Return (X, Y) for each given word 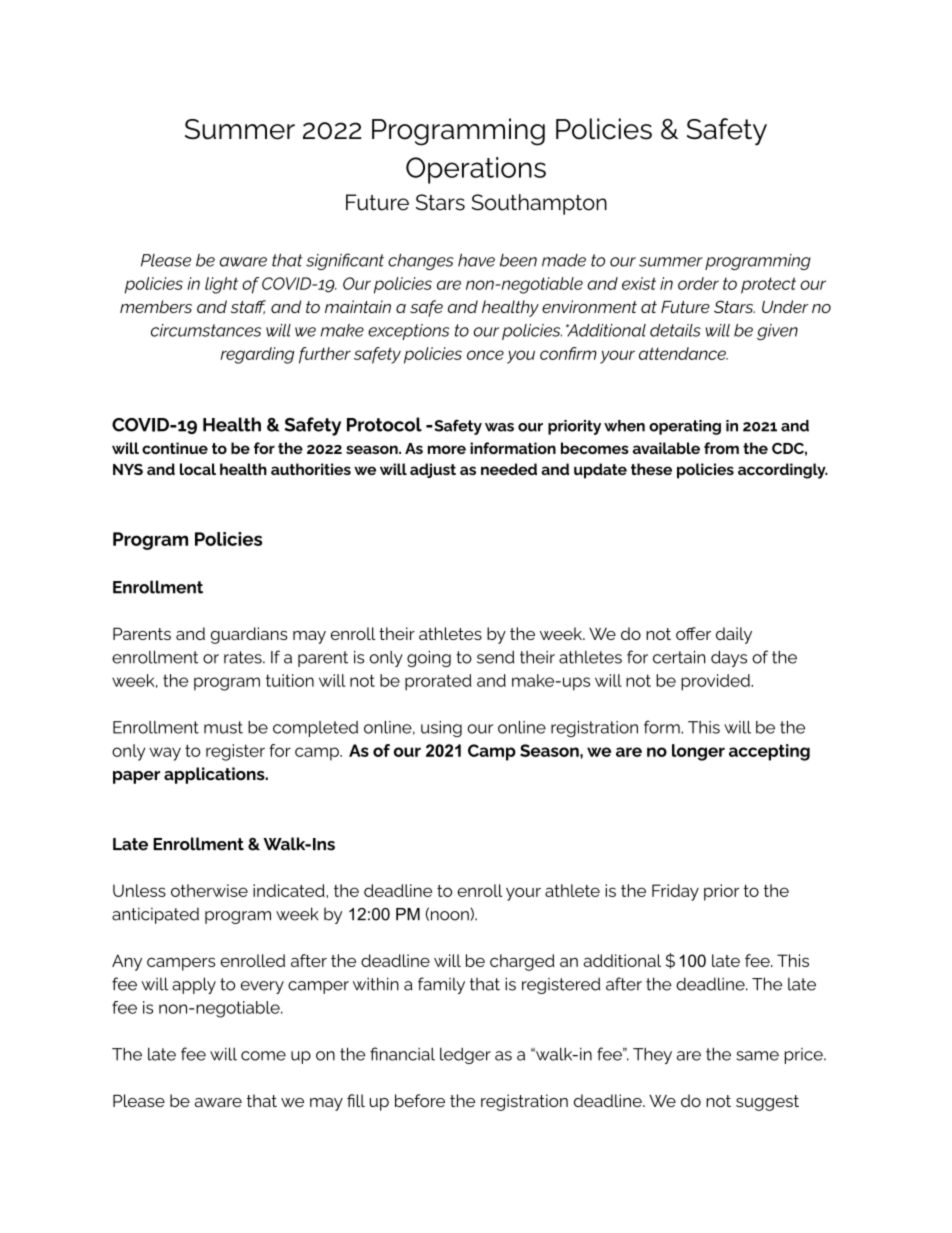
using (441, 729)
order (698, 283)
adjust (433, 470)
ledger (465, 1056)
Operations (476, 170)
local (198, 469)
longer (698, 752)
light (221, 285)
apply (194, 985)
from (721, 448)
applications (215, 775)
